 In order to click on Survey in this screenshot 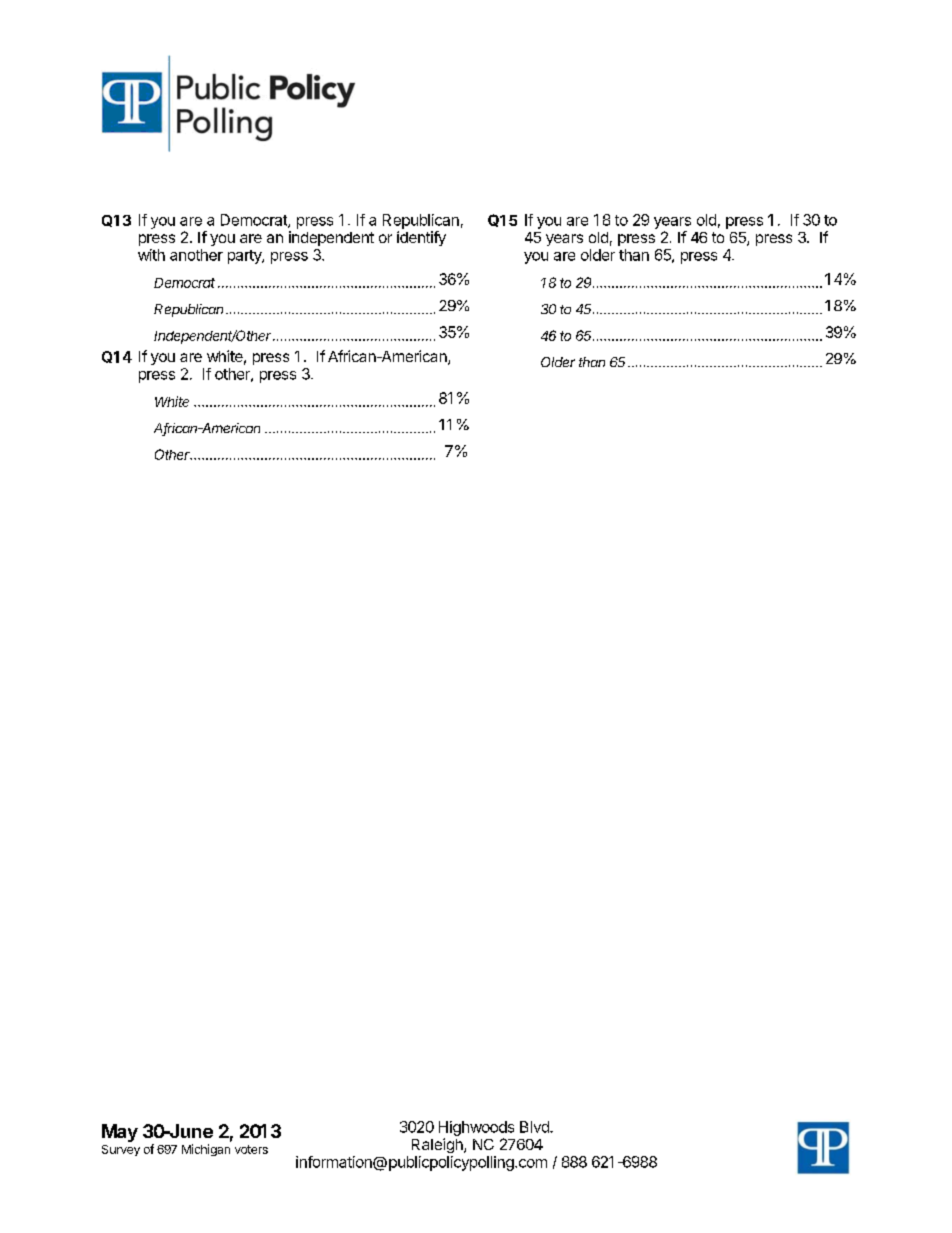, I will do `click(121, 1150)`.
